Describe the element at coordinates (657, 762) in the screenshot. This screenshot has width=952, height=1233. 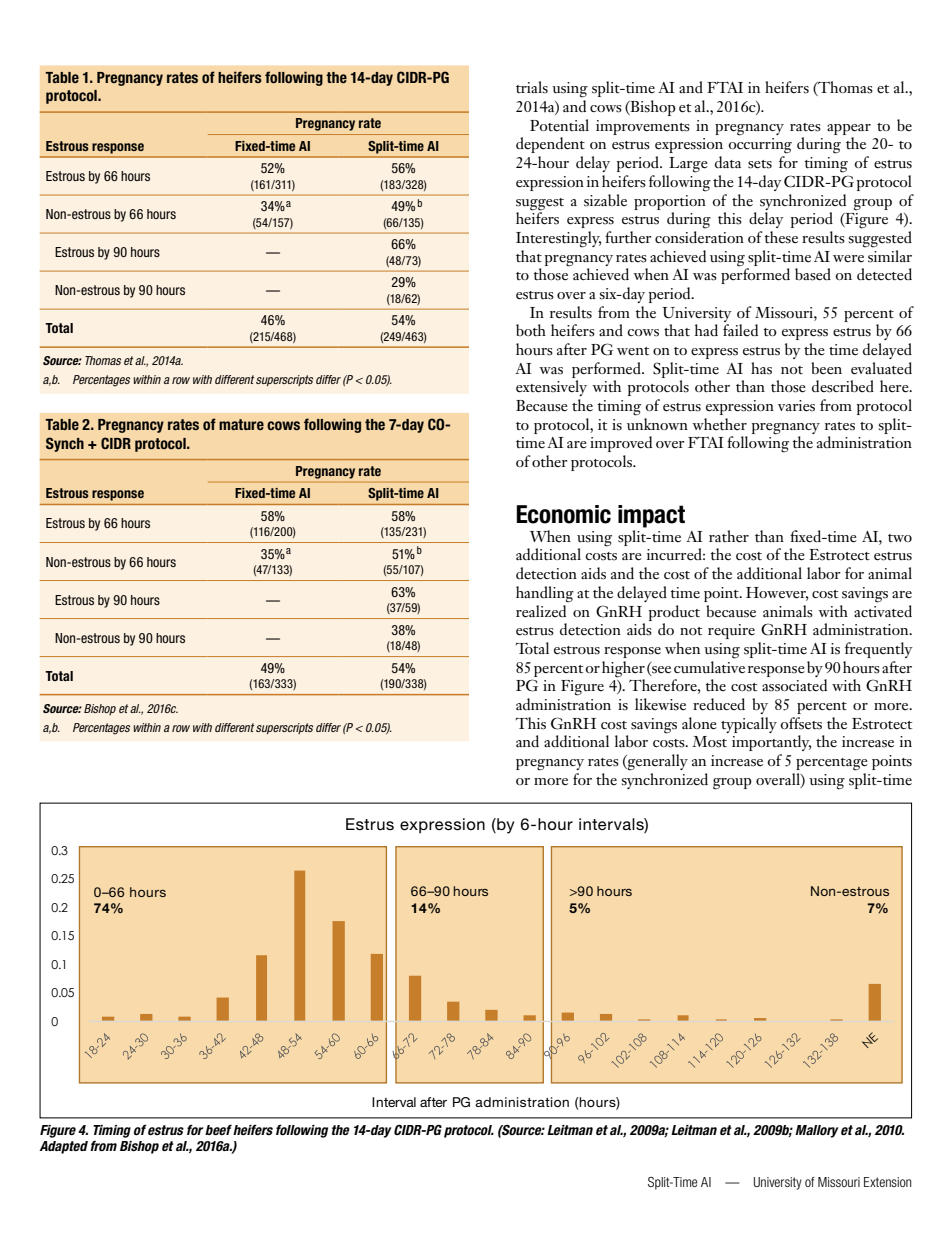
I see `generally` at that location.
